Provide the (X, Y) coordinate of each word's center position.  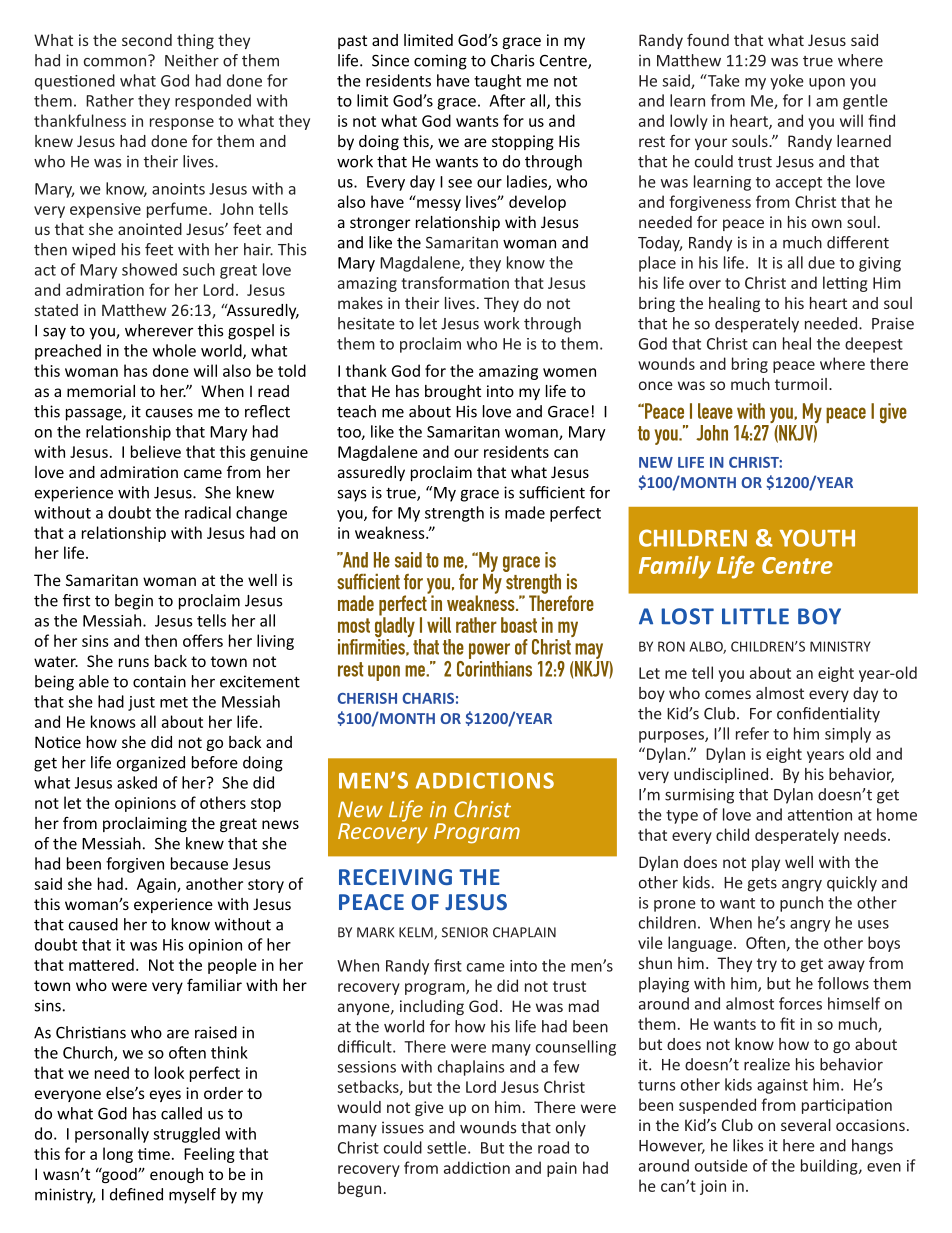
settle (448, 1147)
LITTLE (755, 616)
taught (497, 82)
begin (134, 602)
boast (519, 625)
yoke (787, 82)
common (115, 62)
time (154, 1154)
